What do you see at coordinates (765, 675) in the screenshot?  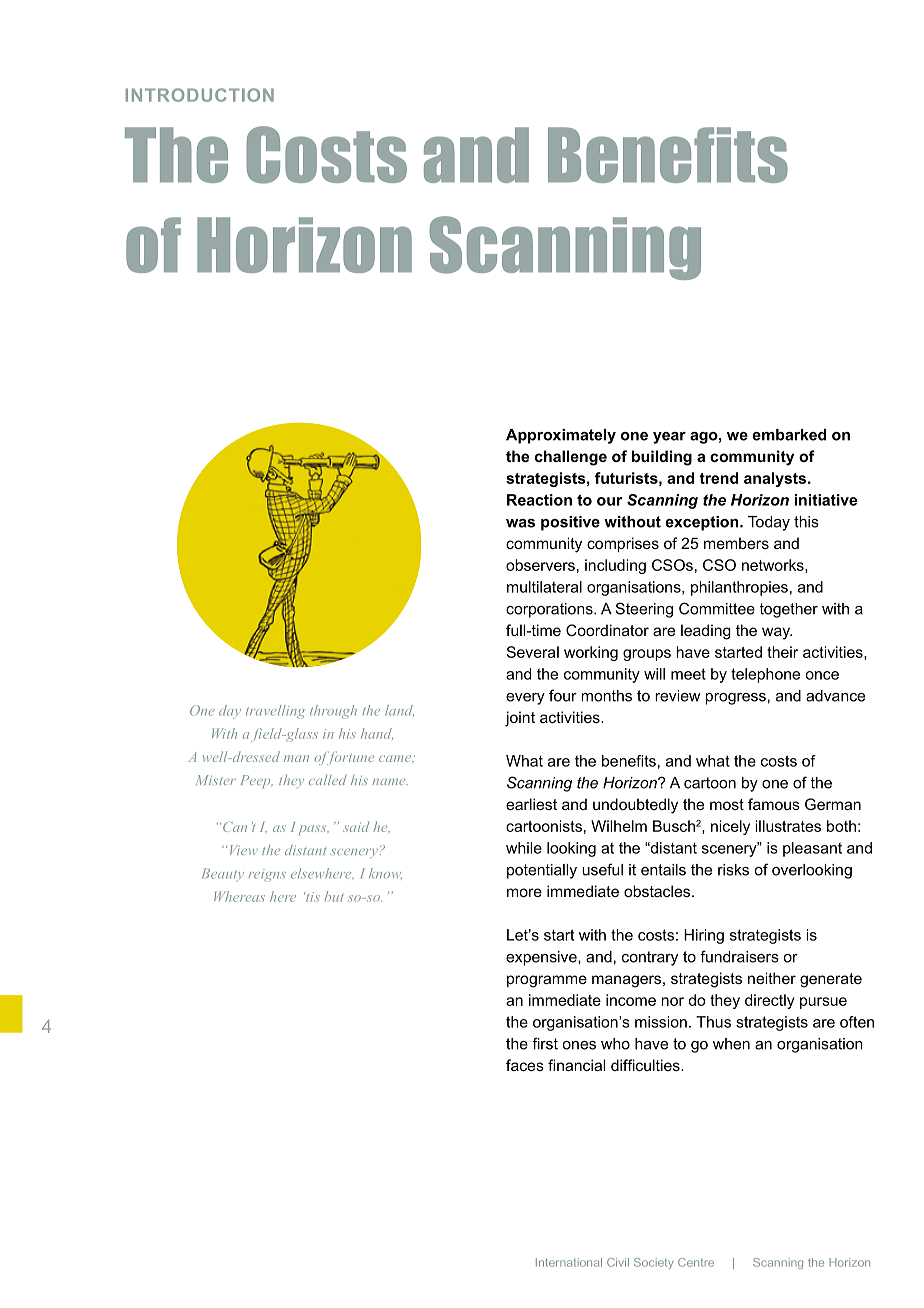 I see `telephone` at bounding box center [765, 675].
